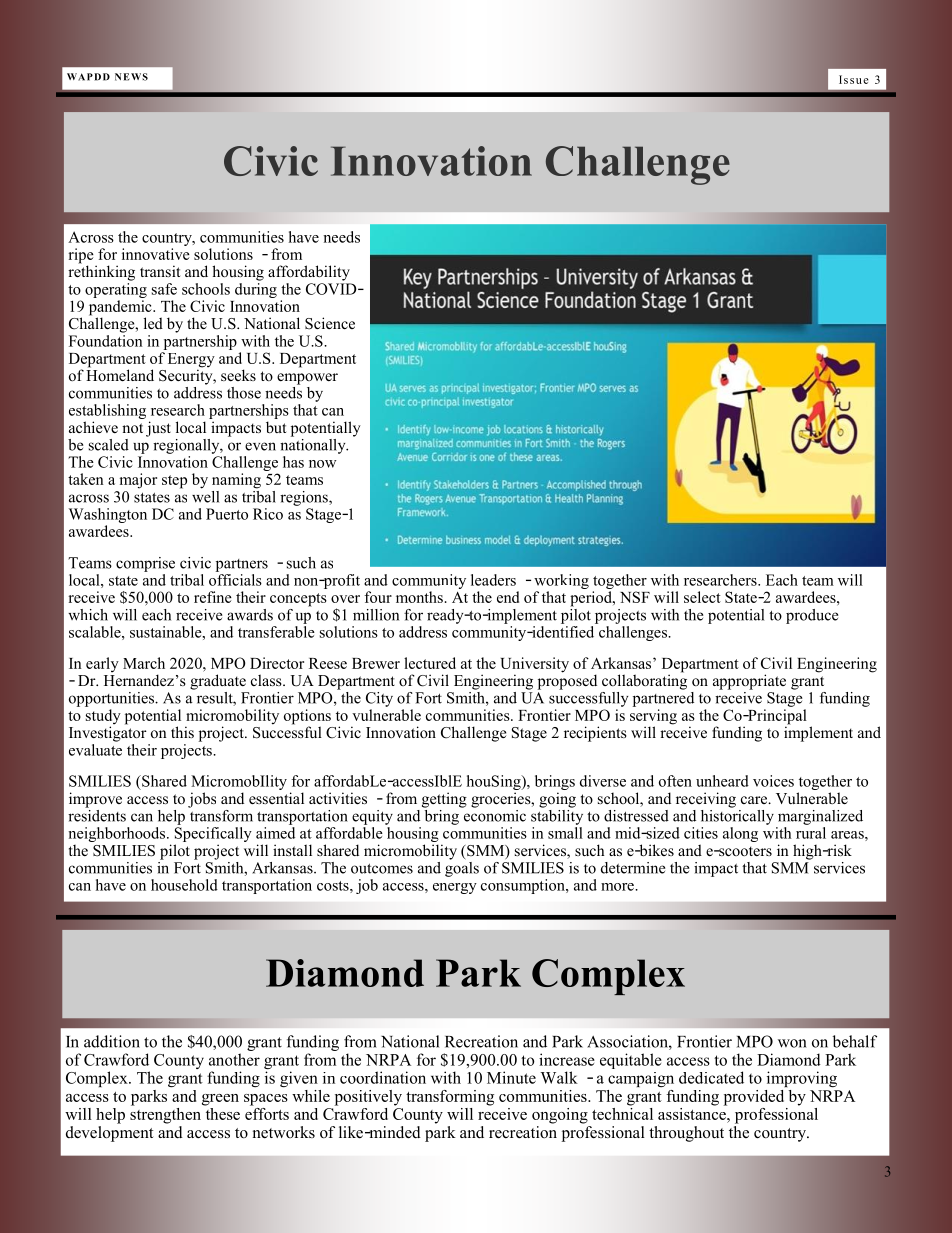 The width and height of the document is (952, 1233). I want to click on graduate, so click(218, 682).
